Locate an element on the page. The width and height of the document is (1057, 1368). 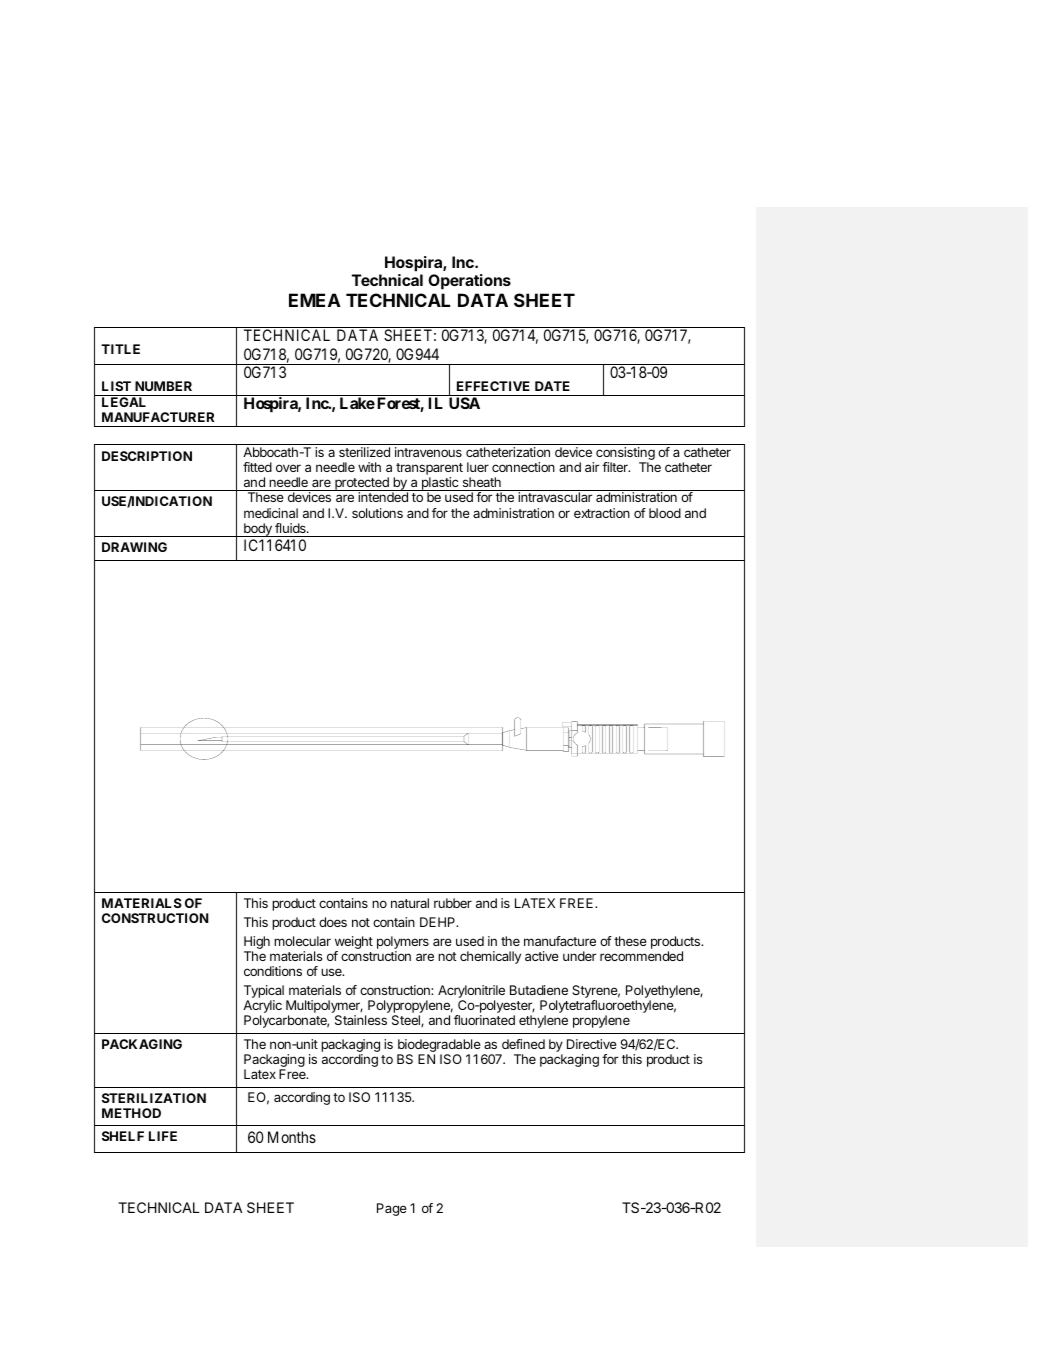
Operations is located at coordinates (469, 282).
